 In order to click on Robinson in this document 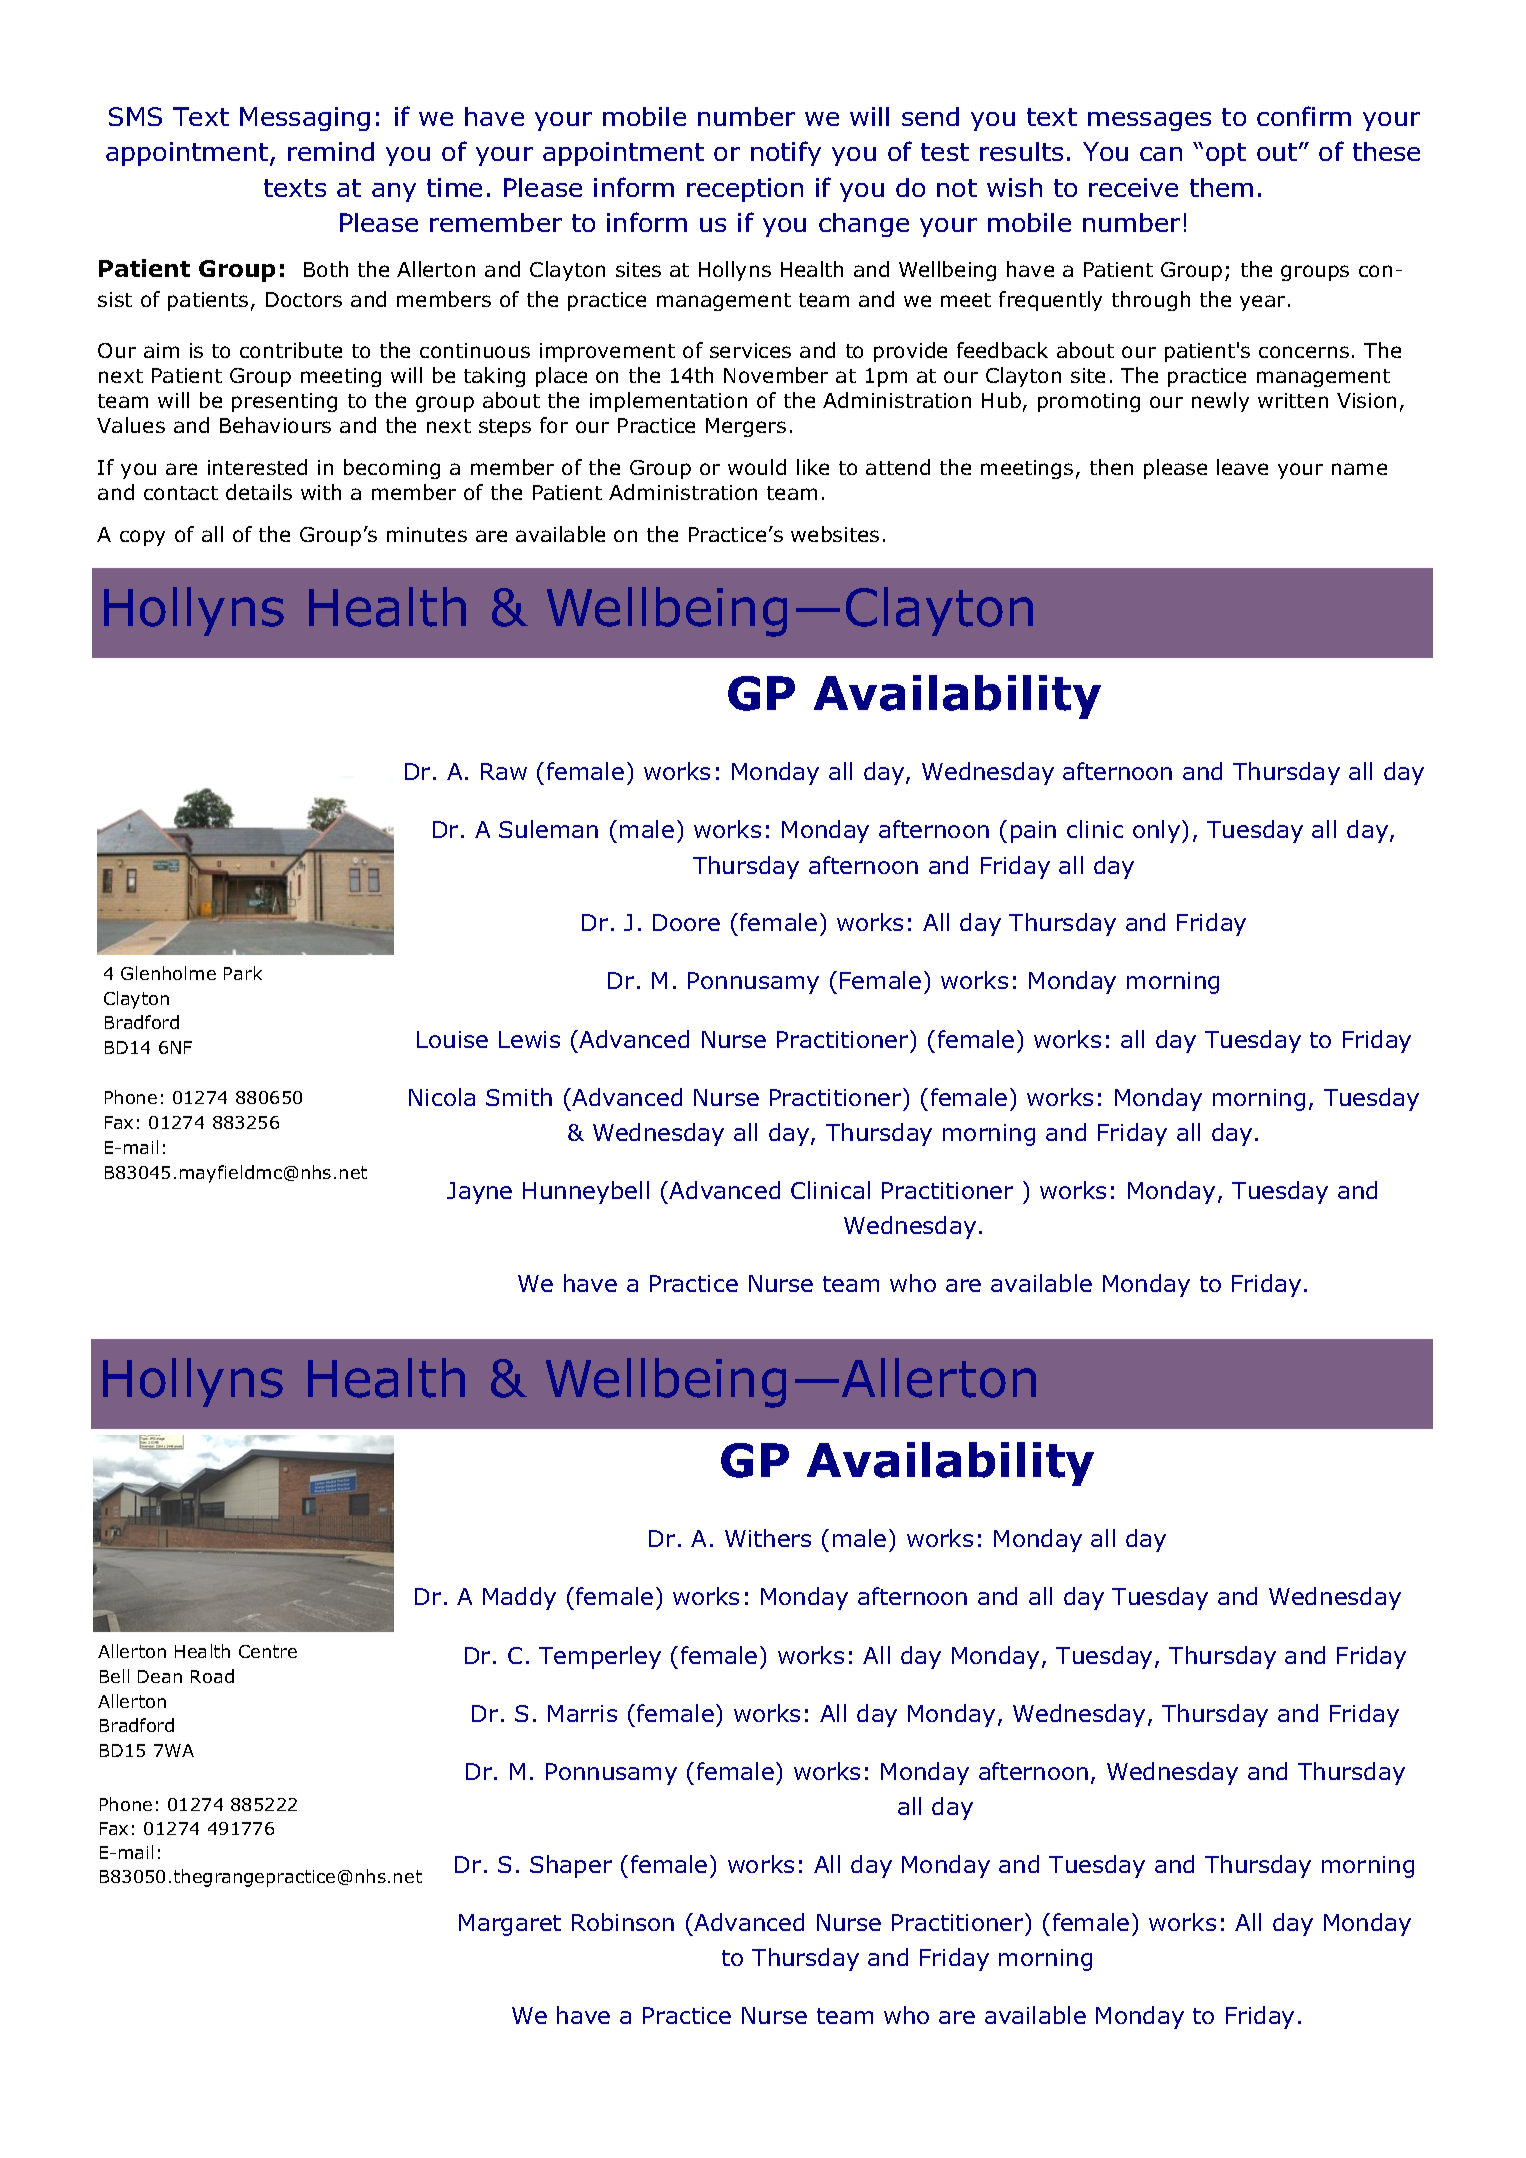, I will do `click(623, 1922)`.
